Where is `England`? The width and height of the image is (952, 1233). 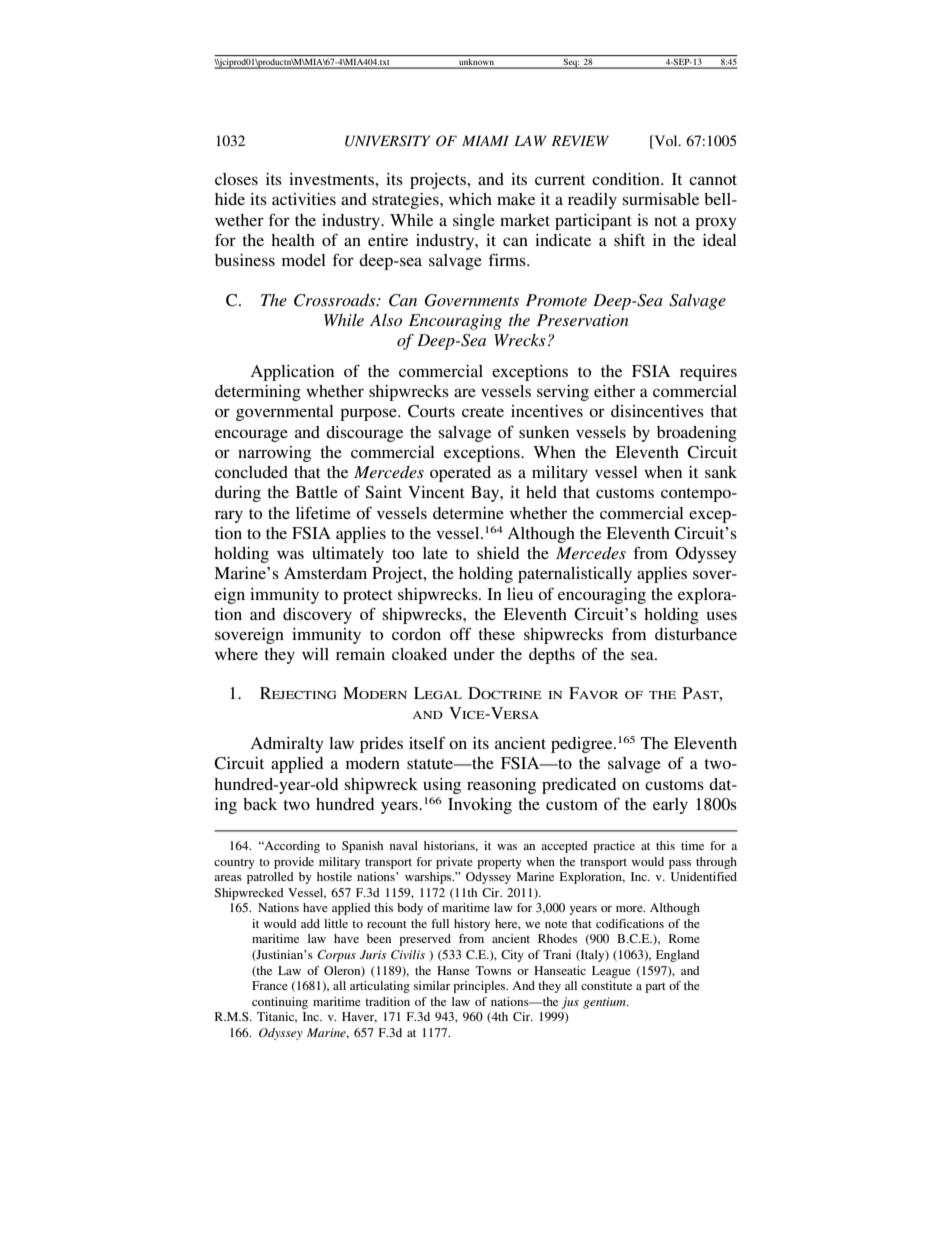 England is located at coordinates (678, 956).
